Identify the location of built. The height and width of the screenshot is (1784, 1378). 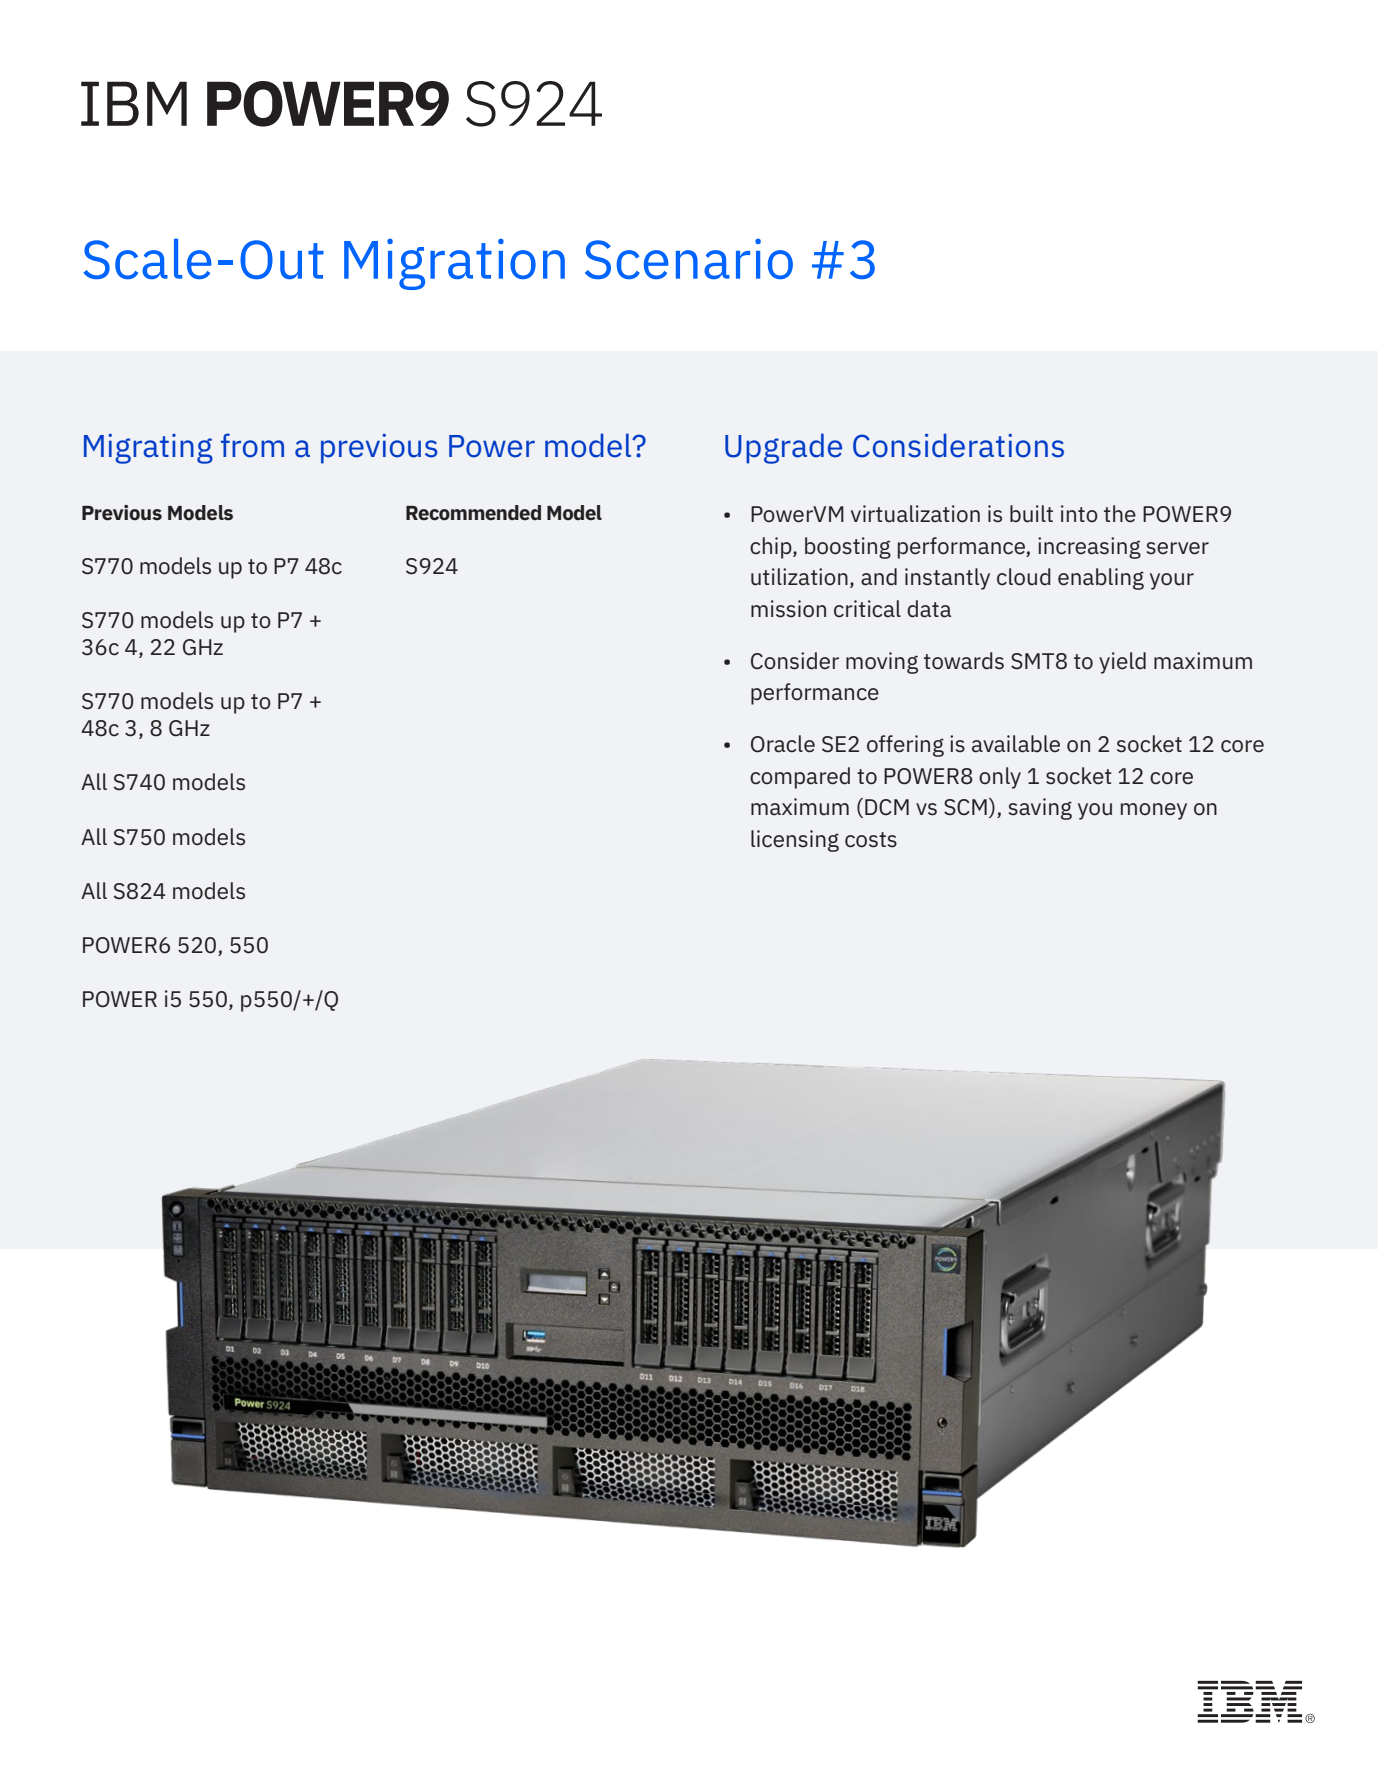
(1031, 514).
